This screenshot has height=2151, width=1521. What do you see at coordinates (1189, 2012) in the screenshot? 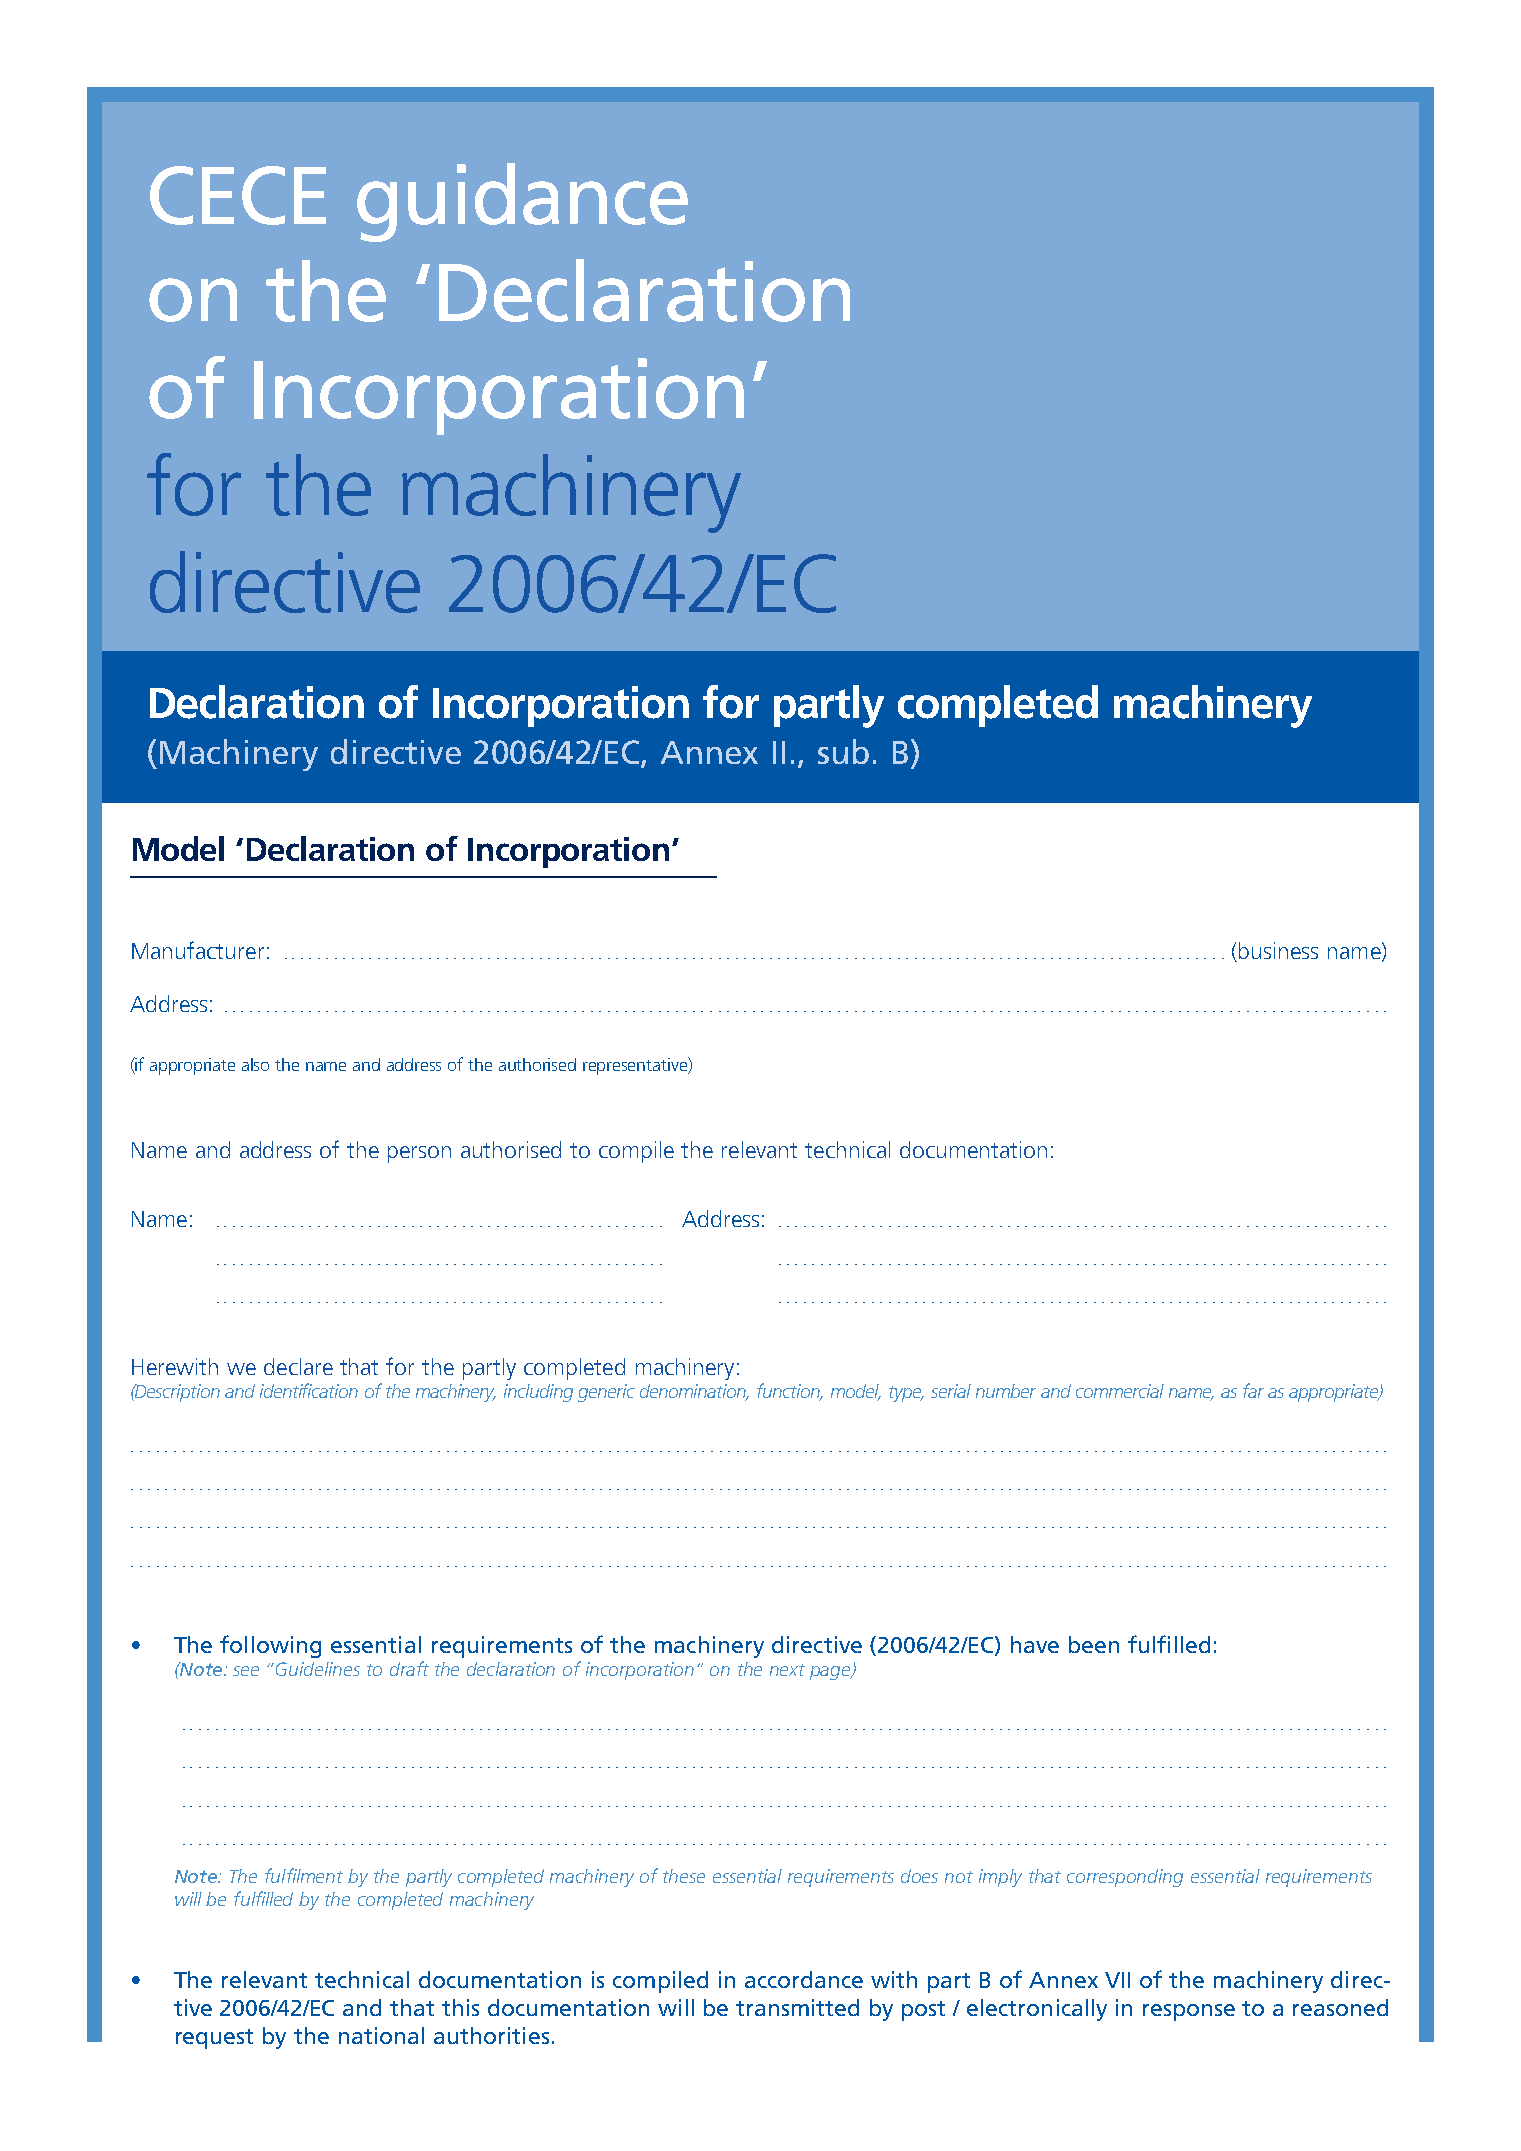
I see `response` at bounding box center [1189, 2012].
